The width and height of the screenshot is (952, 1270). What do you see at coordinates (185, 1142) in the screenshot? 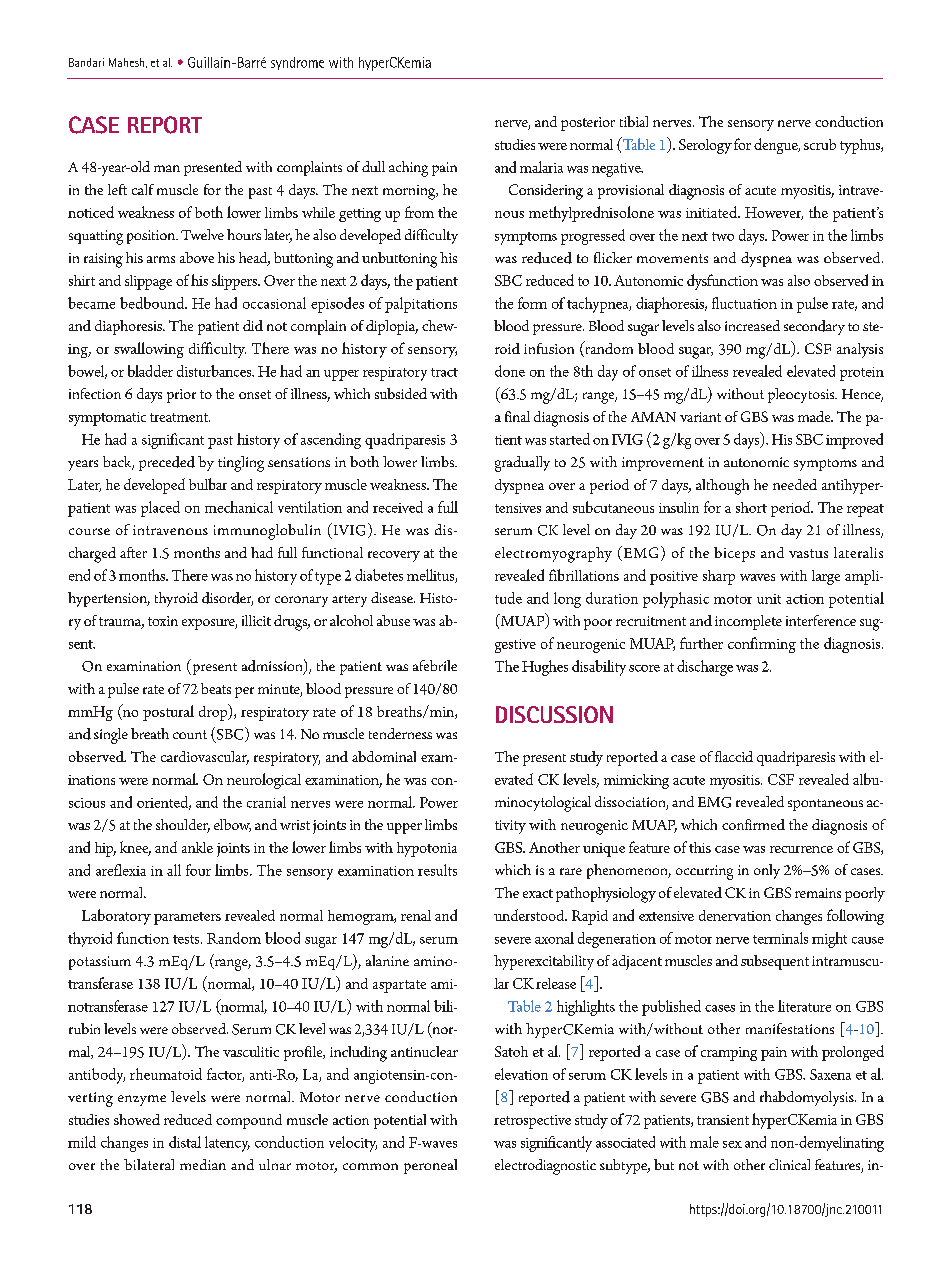
I see `distal` at bounding box center [185, 1142].
